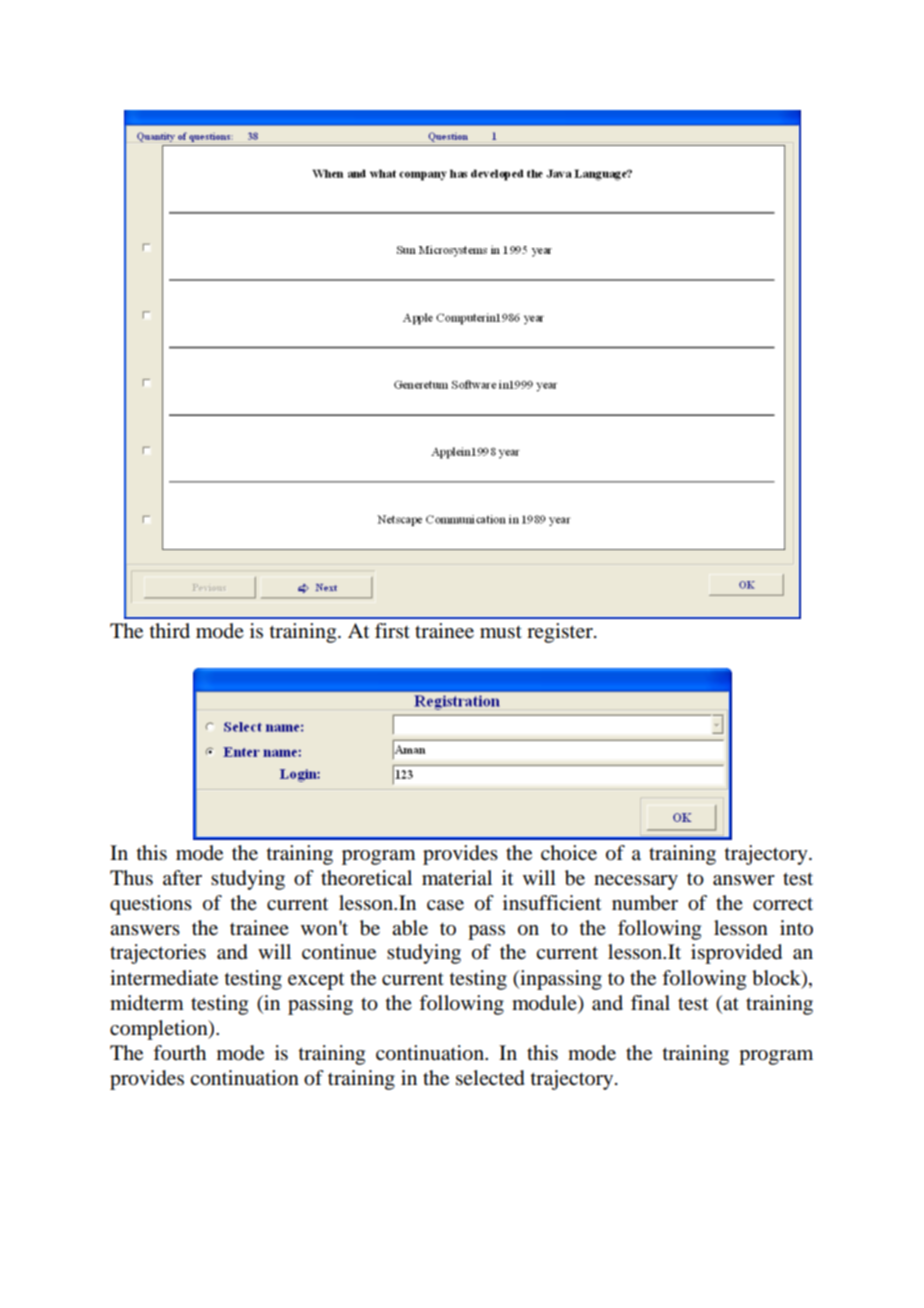 Image resolution: width=924 pixels, height=1308 pixels. Describe the element at coordinates (561, 633) in the image. I see `register` at that location.
